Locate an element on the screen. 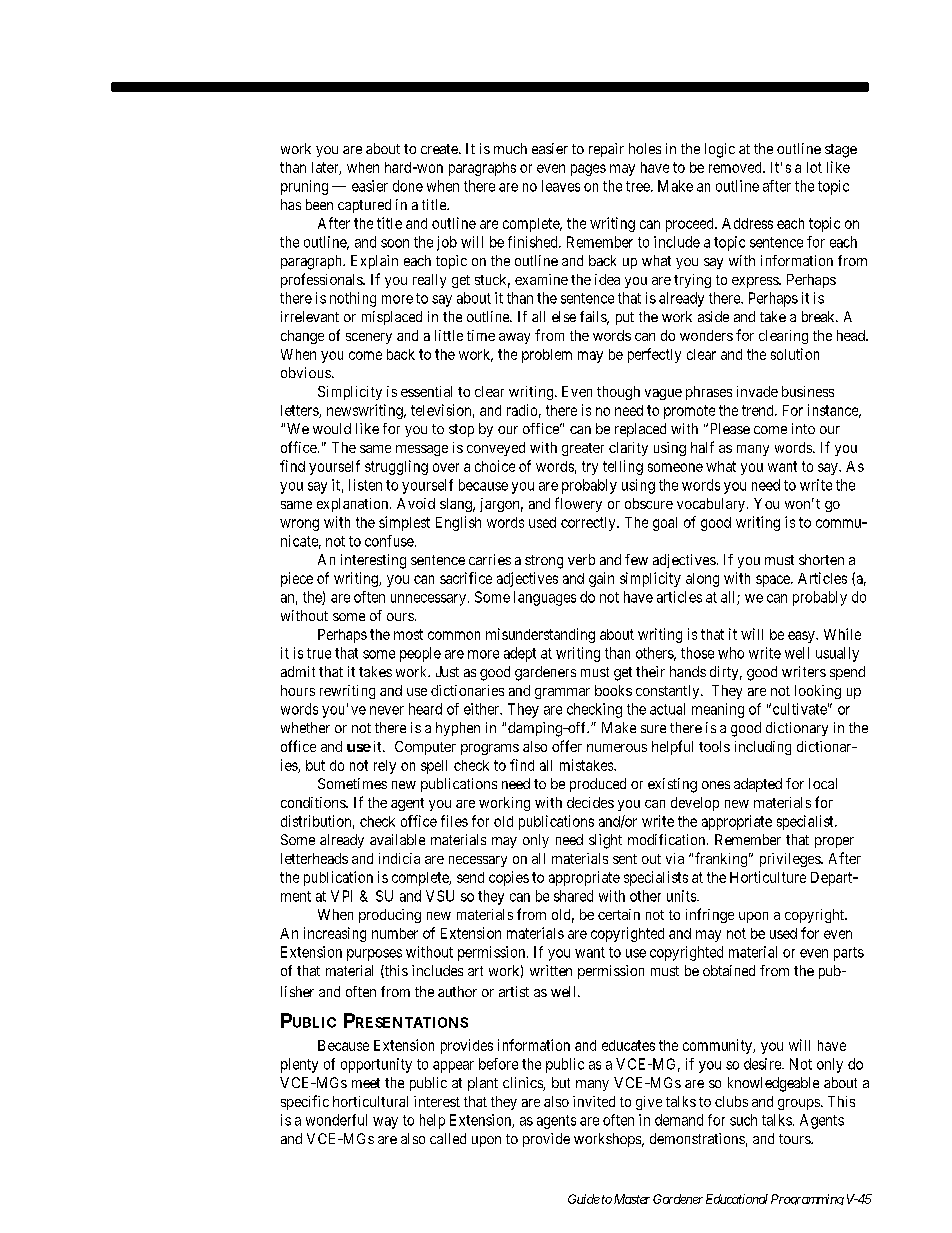 This screenshot has height=1233, width=952. wonderful is located at coordinates (336, 1120).
